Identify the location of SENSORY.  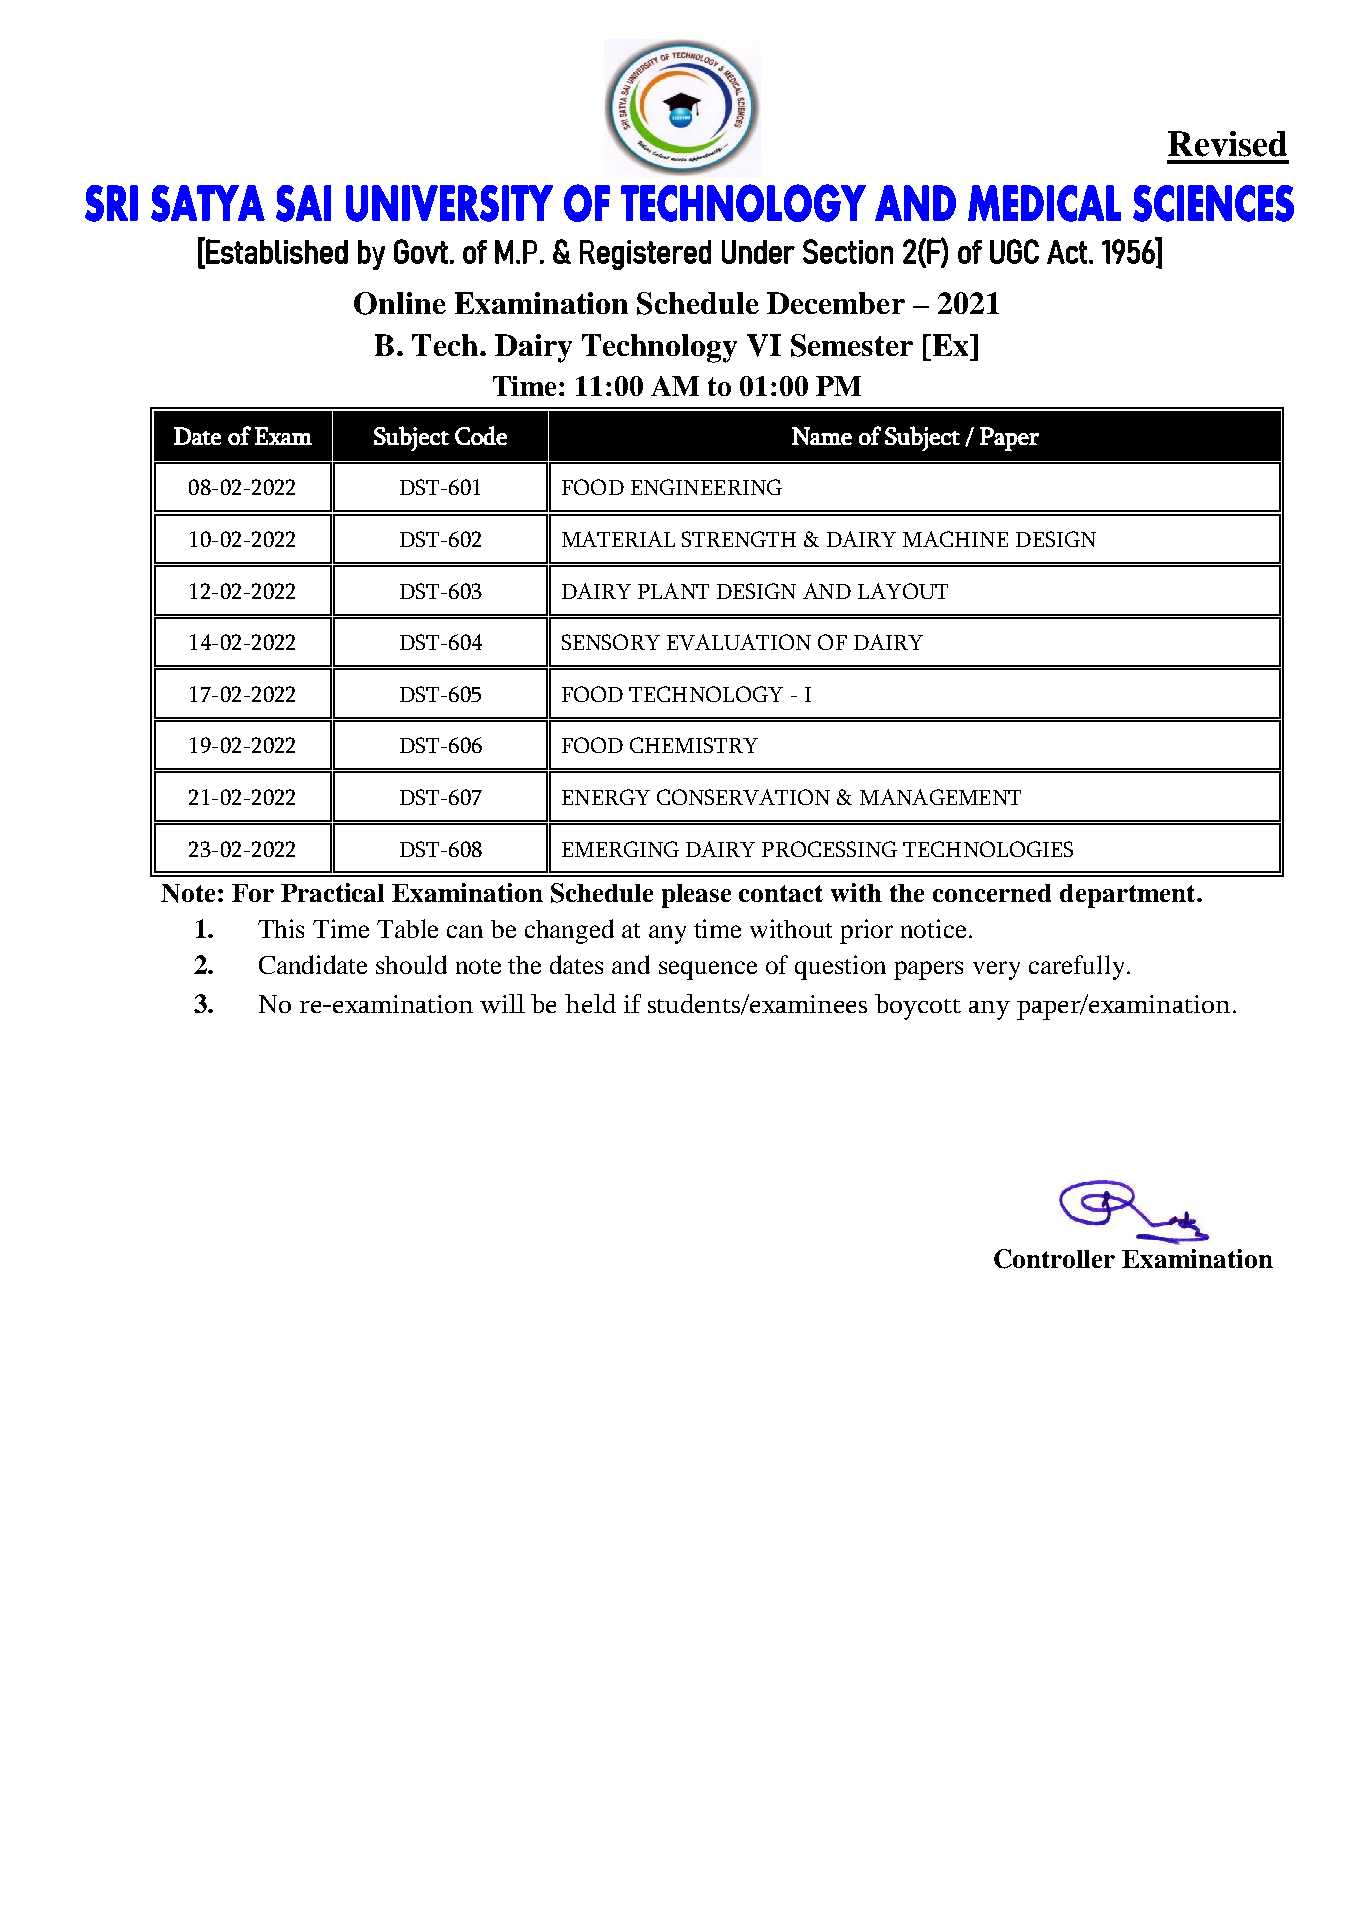
(611, 642).
